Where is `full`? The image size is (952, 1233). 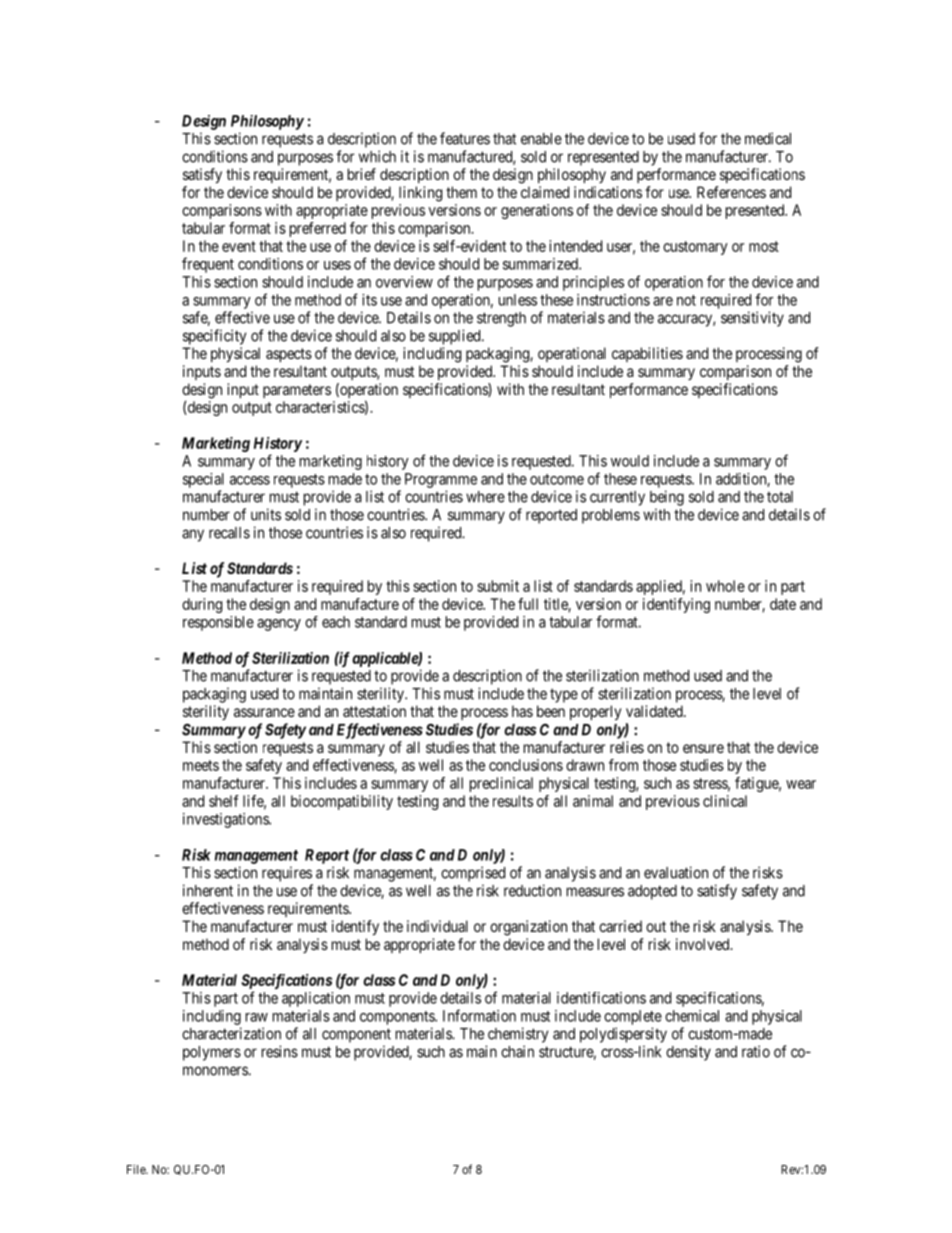
full is located at coordinates (528, 604).
